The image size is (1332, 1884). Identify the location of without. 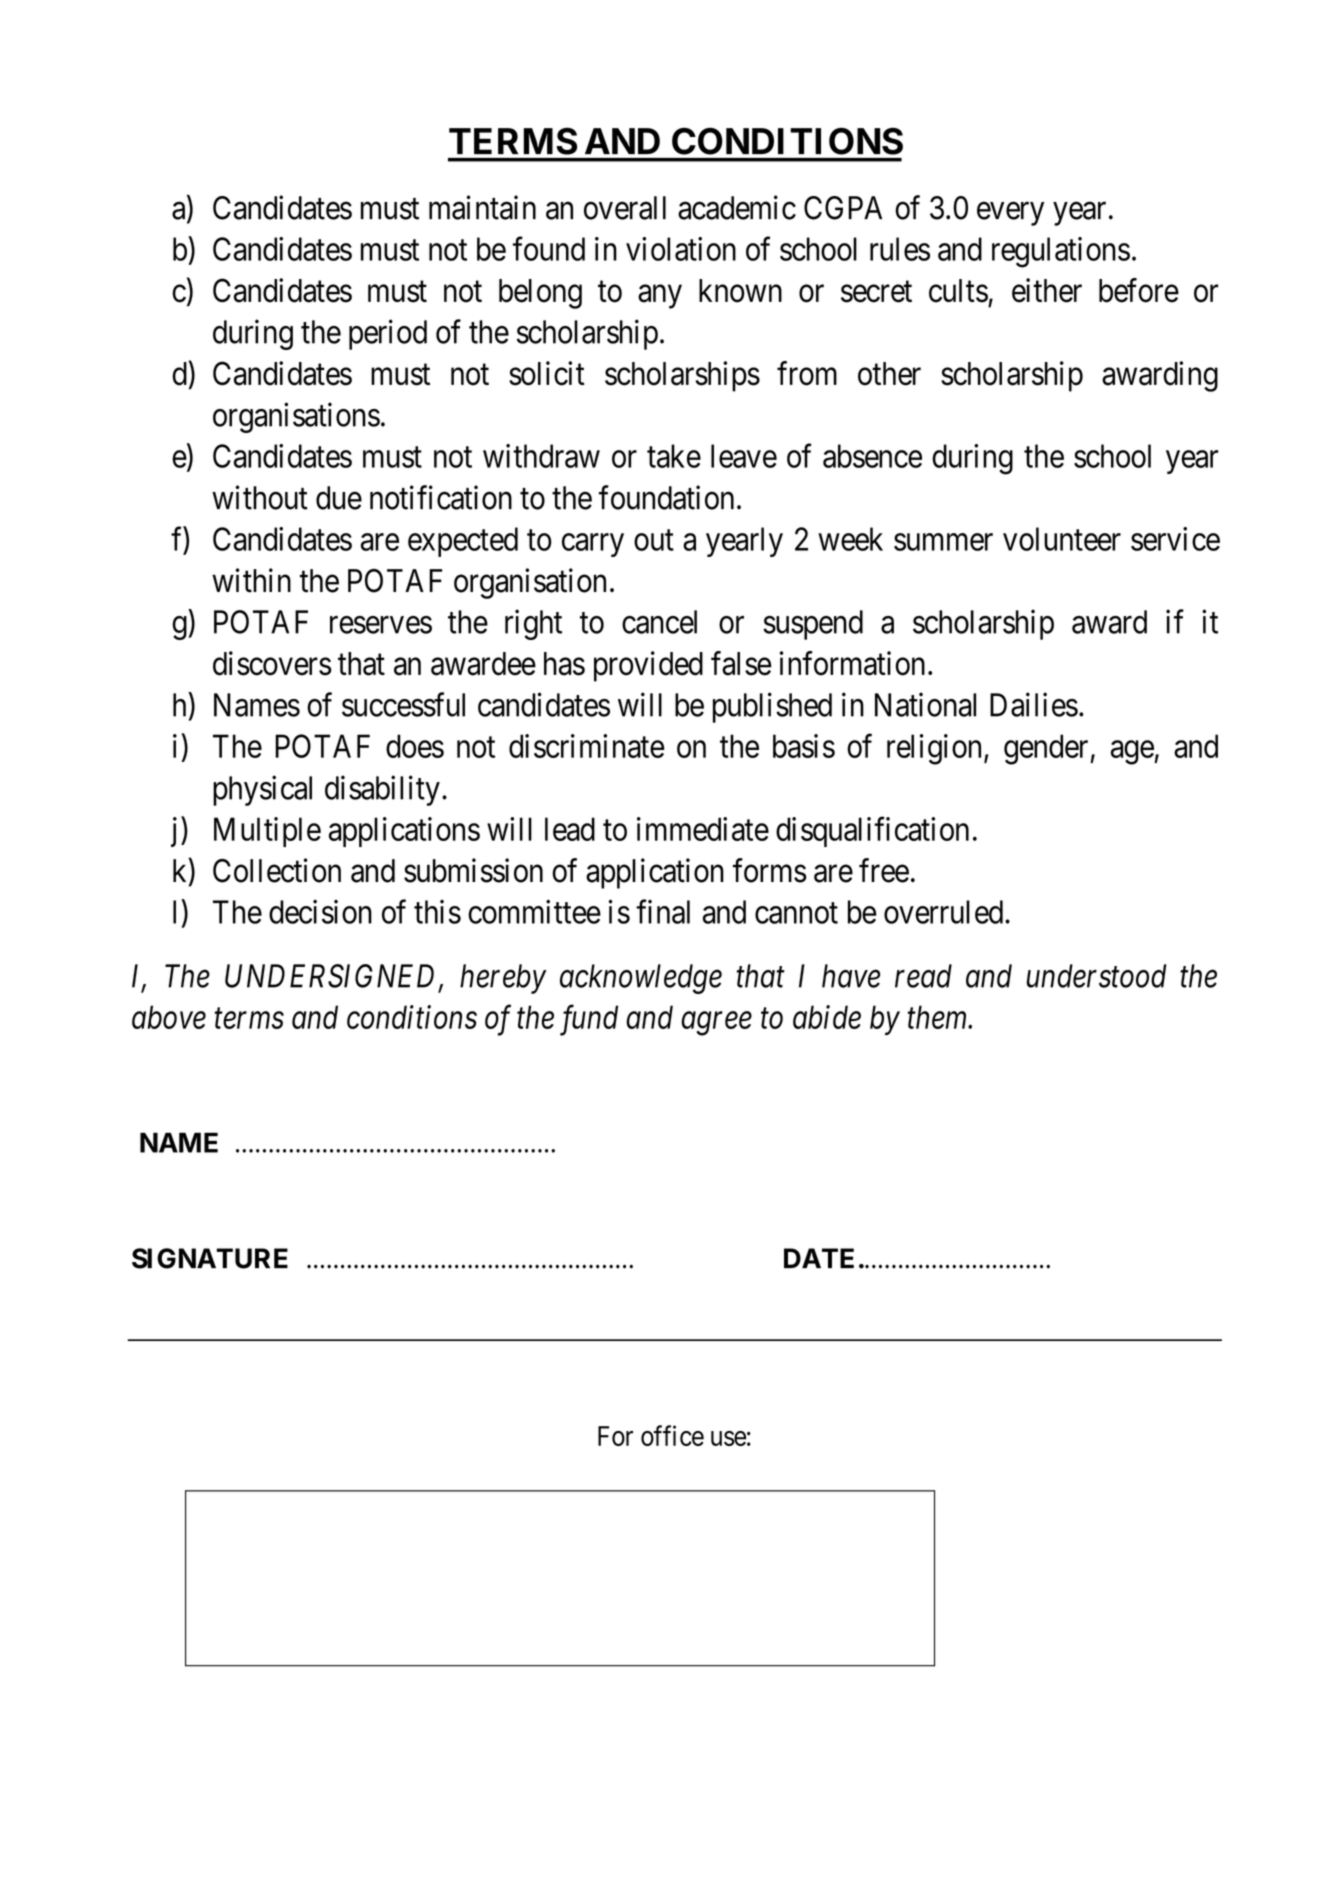
(260, 497).
